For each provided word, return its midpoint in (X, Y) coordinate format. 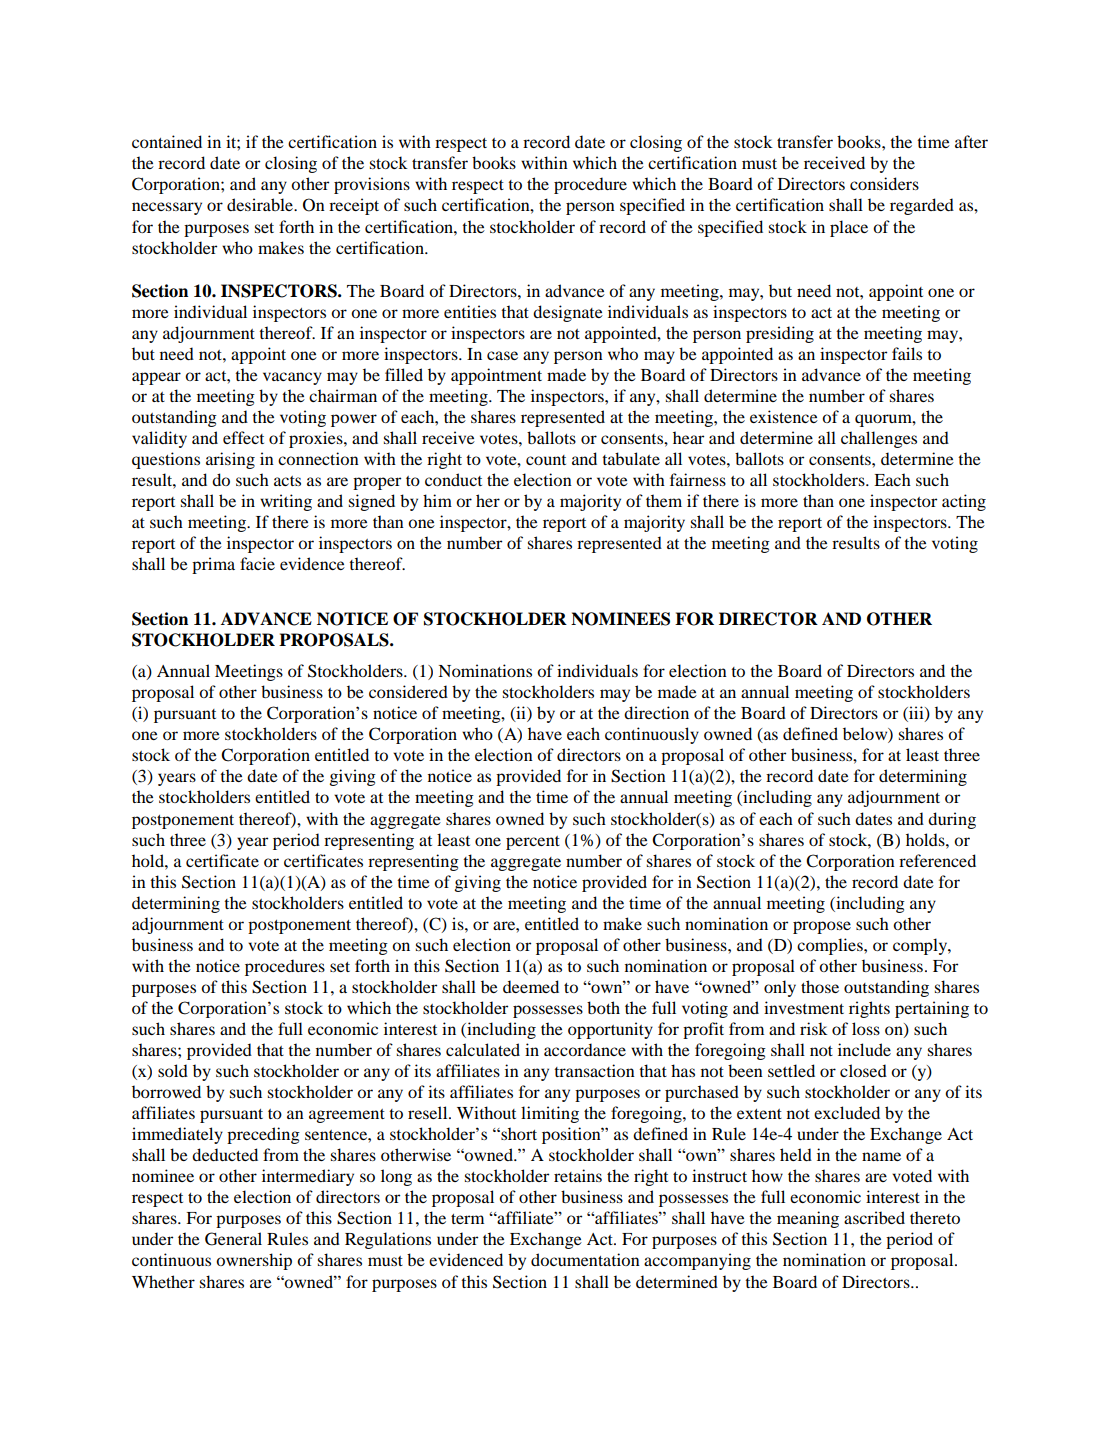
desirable (261, 204)
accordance (585, 1049)
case (502, 355)
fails (907, 353)
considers (884, 183)
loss (866, 1028)
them (664, 500)
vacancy (292, 378)
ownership (254, 1261)
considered (408, 691)
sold (173, 1070)
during (952, 820)
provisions (372, 185)
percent (533, 843)
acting (964, 502)
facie (257, 563)
